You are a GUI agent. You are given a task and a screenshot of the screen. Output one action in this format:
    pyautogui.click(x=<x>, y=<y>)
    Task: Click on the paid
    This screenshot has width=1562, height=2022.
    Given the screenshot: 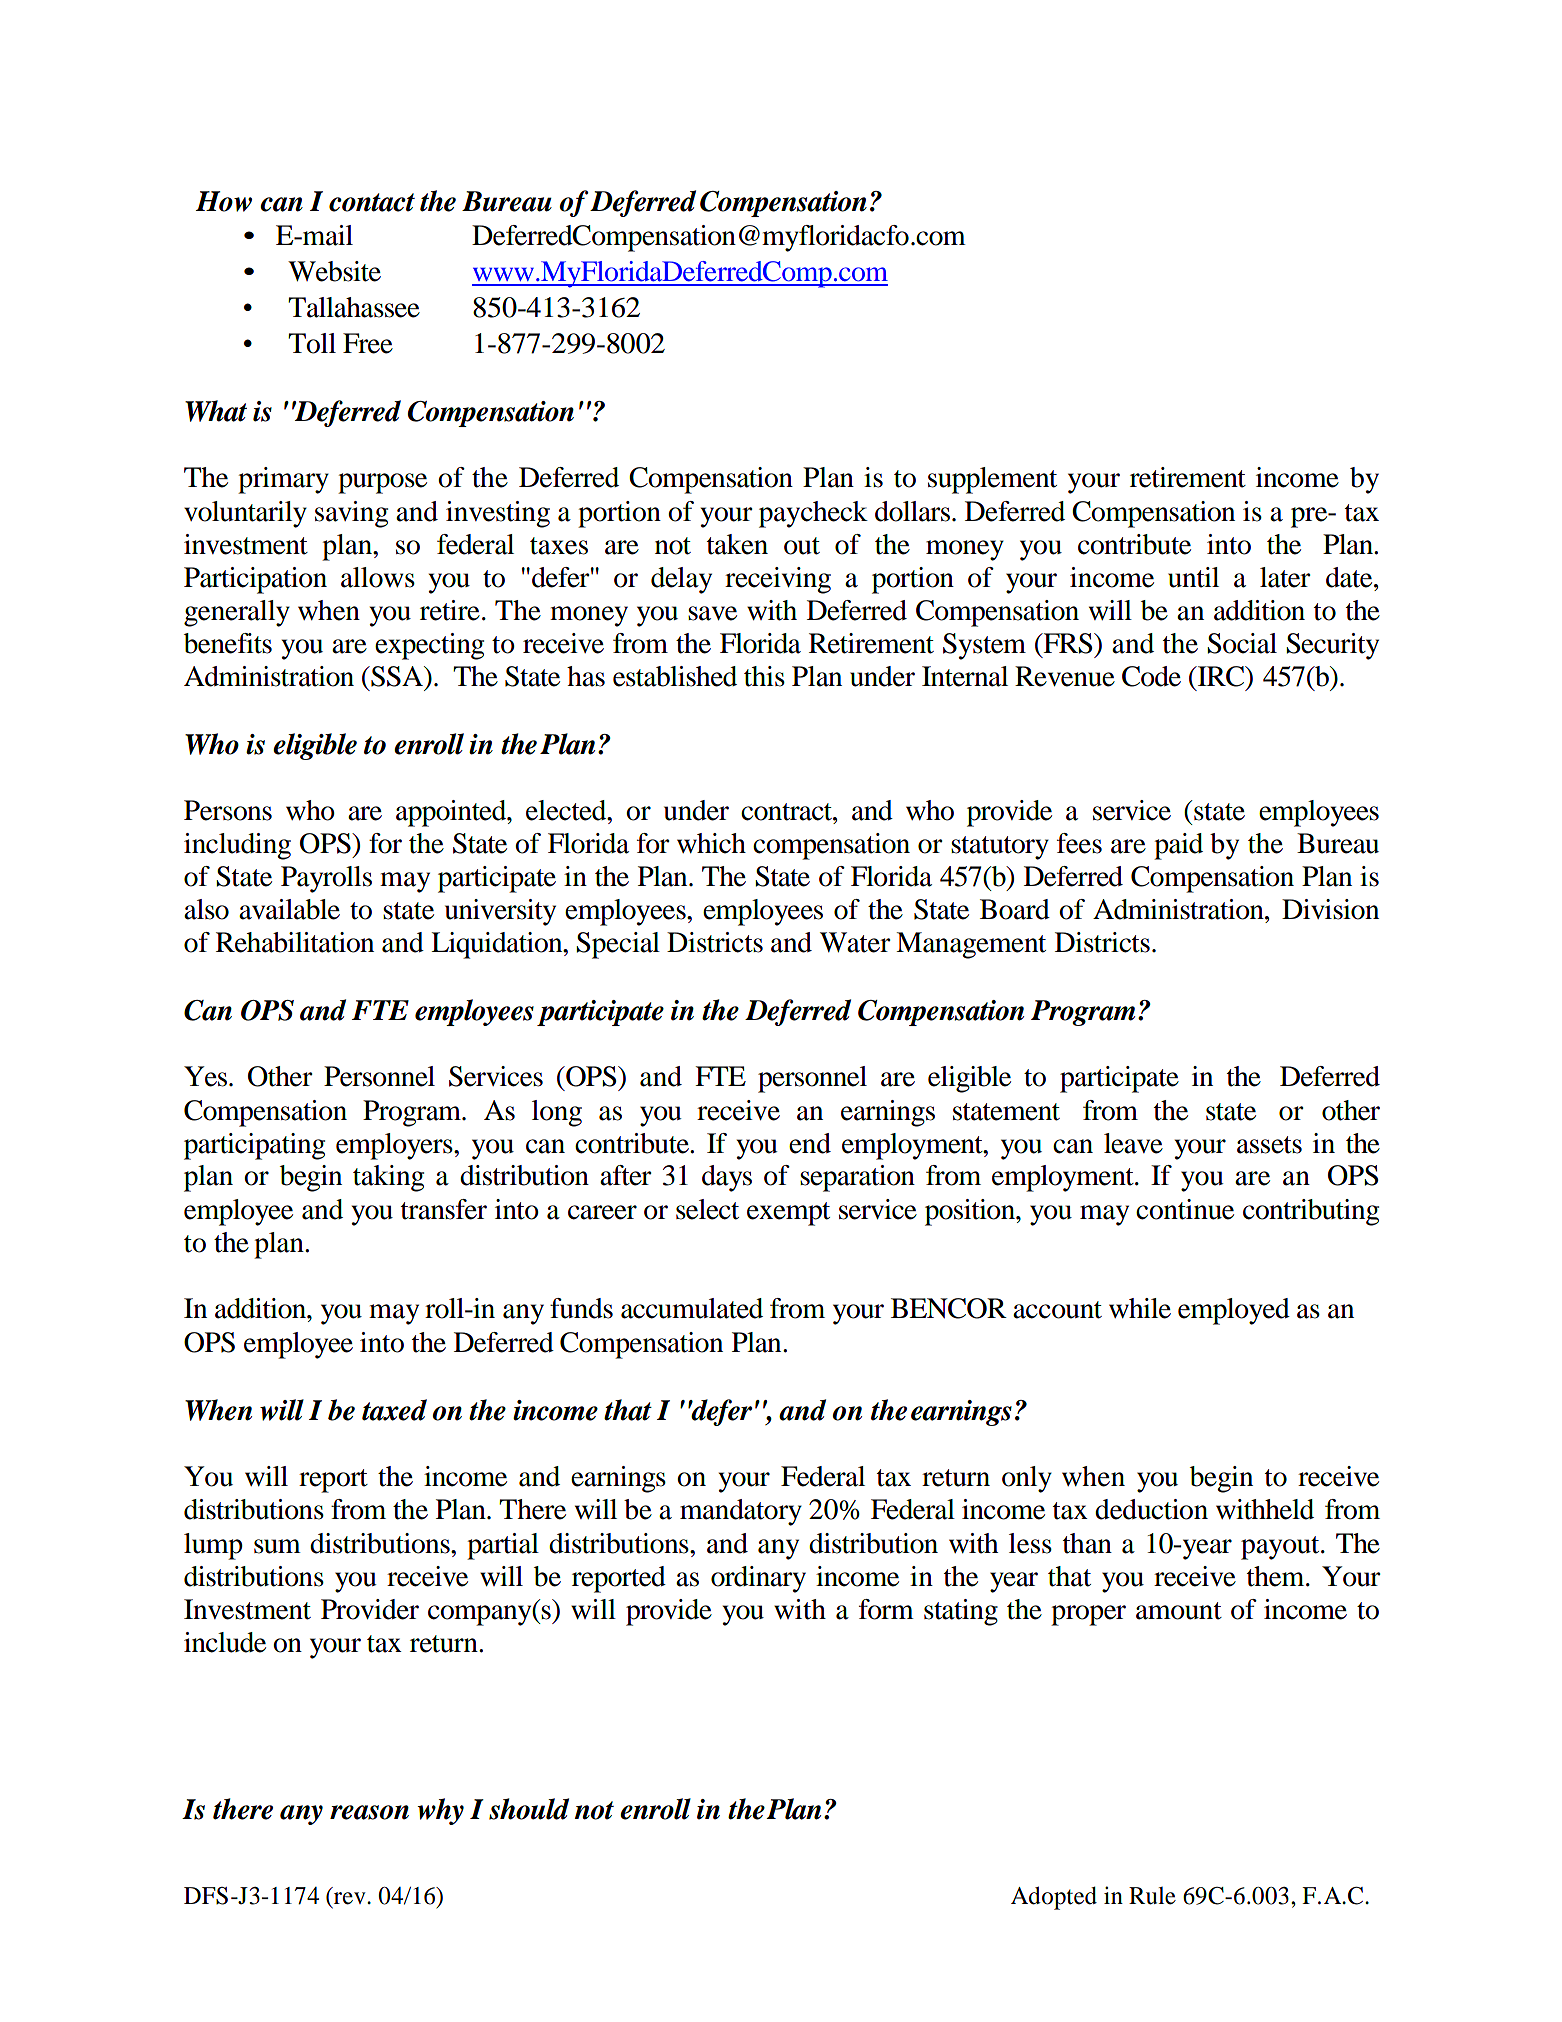 What is the action you would take?
    pyautogui.click(x=1178, y=846)
